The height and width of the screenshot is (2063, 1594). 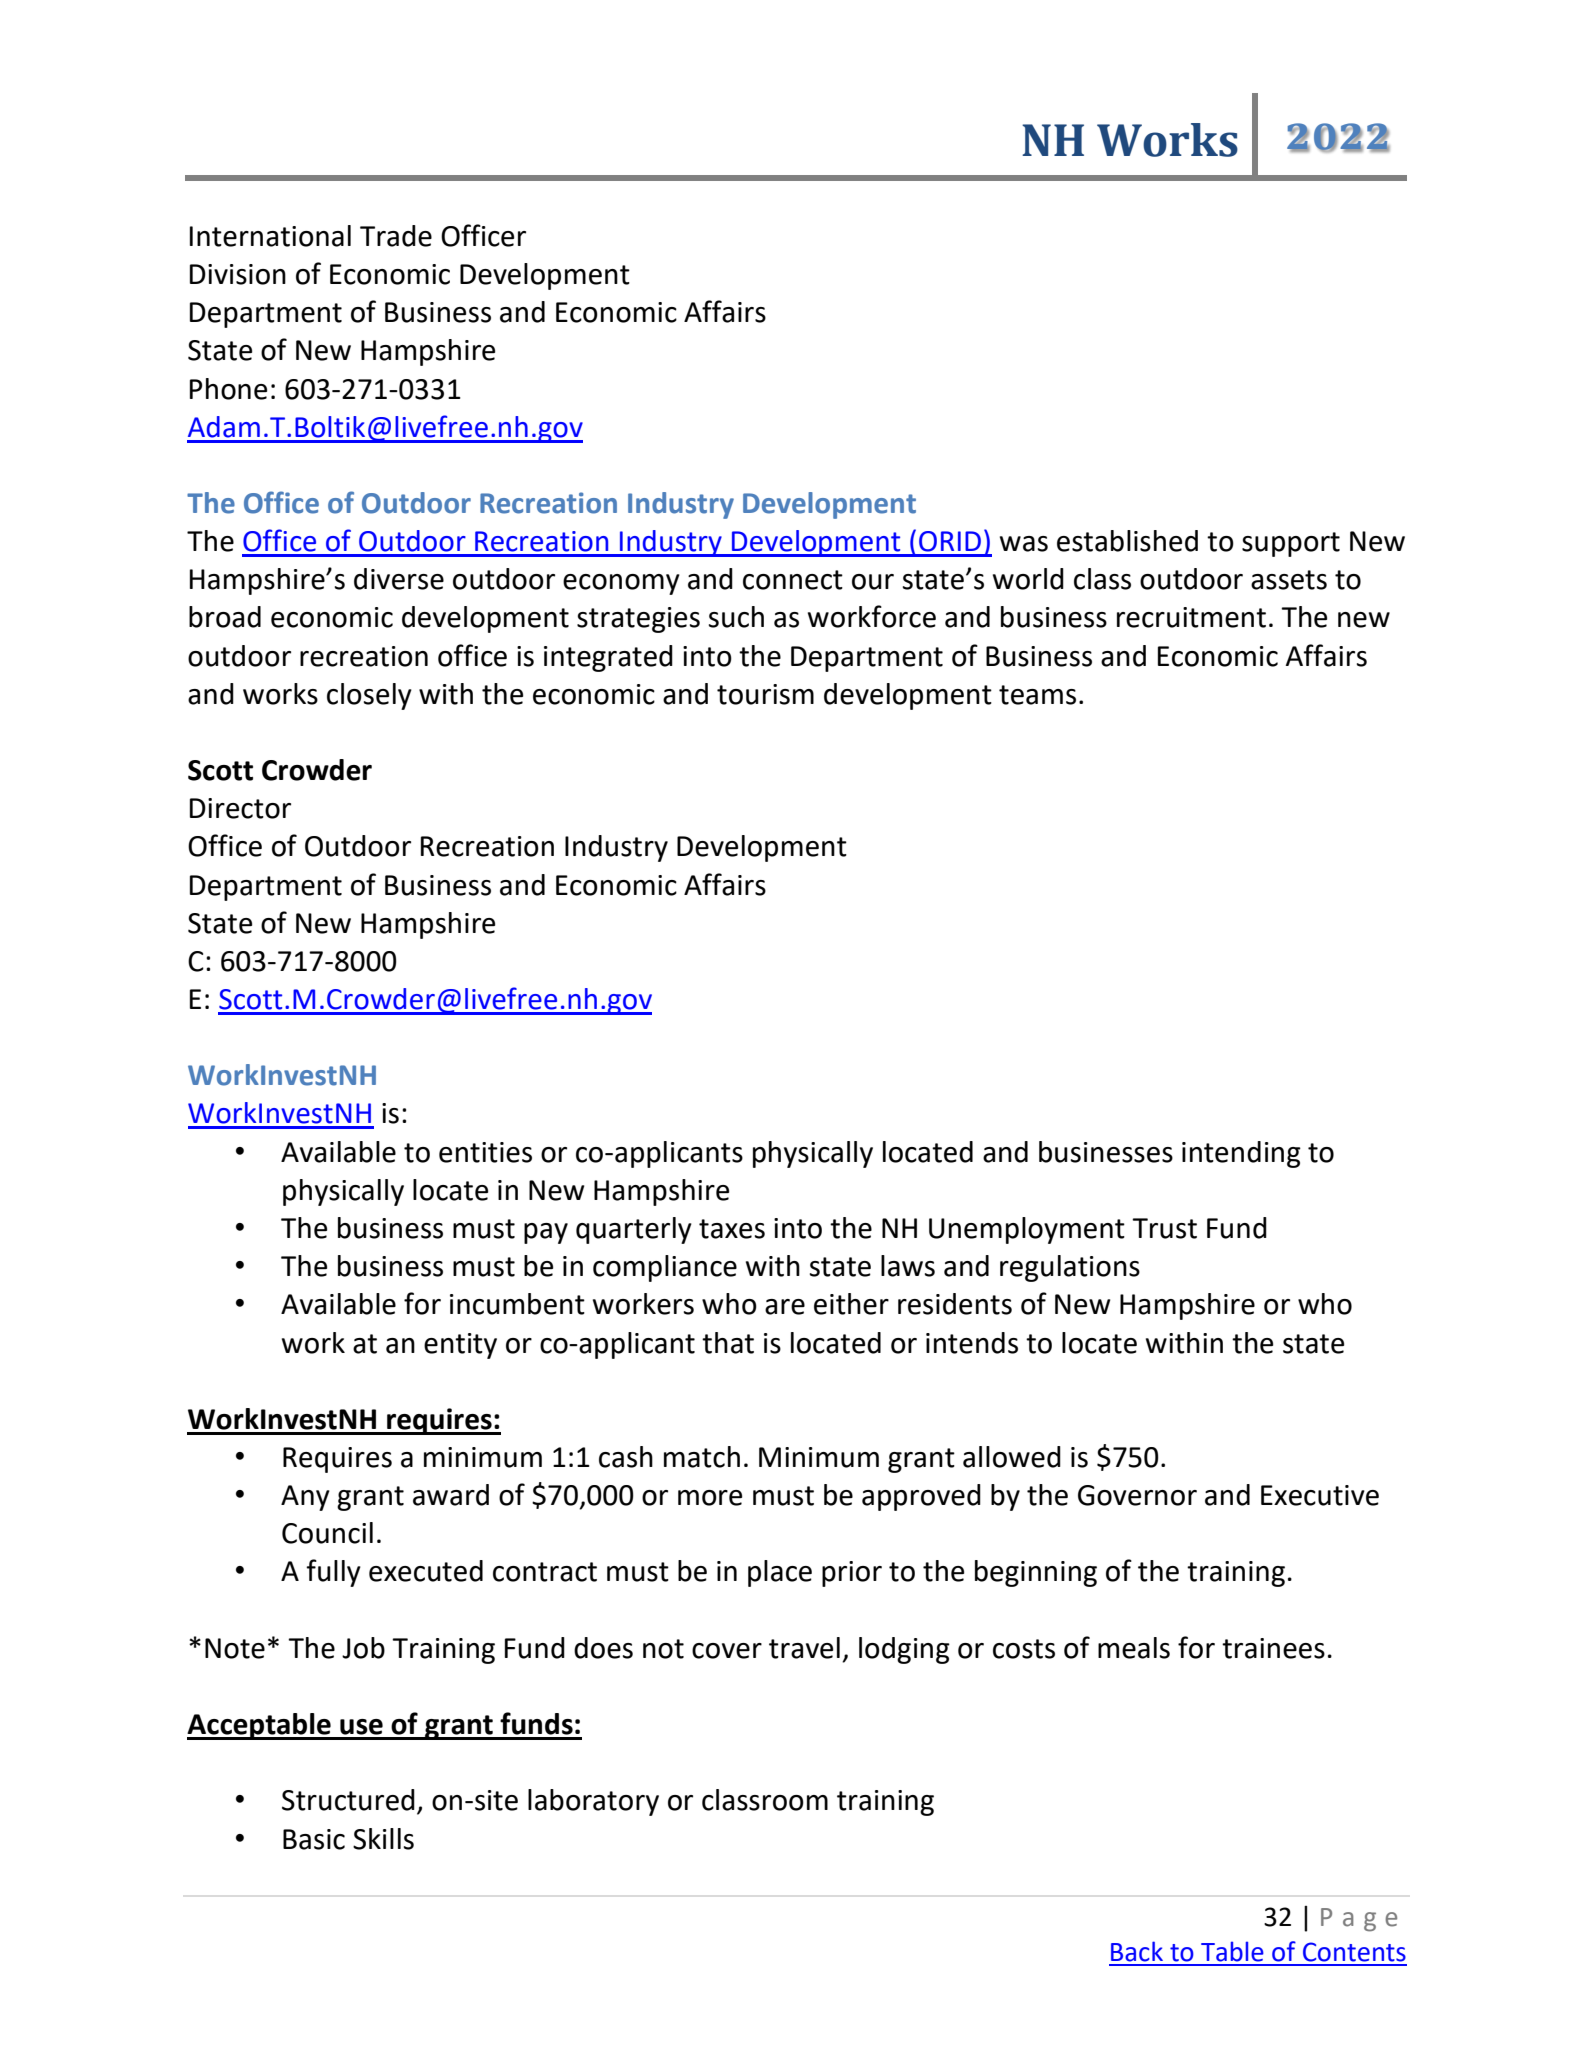 What do you see at coordinates (1191, 617) in the screenshot?
I see `recruitment` at bounding box center [1191, 617].
